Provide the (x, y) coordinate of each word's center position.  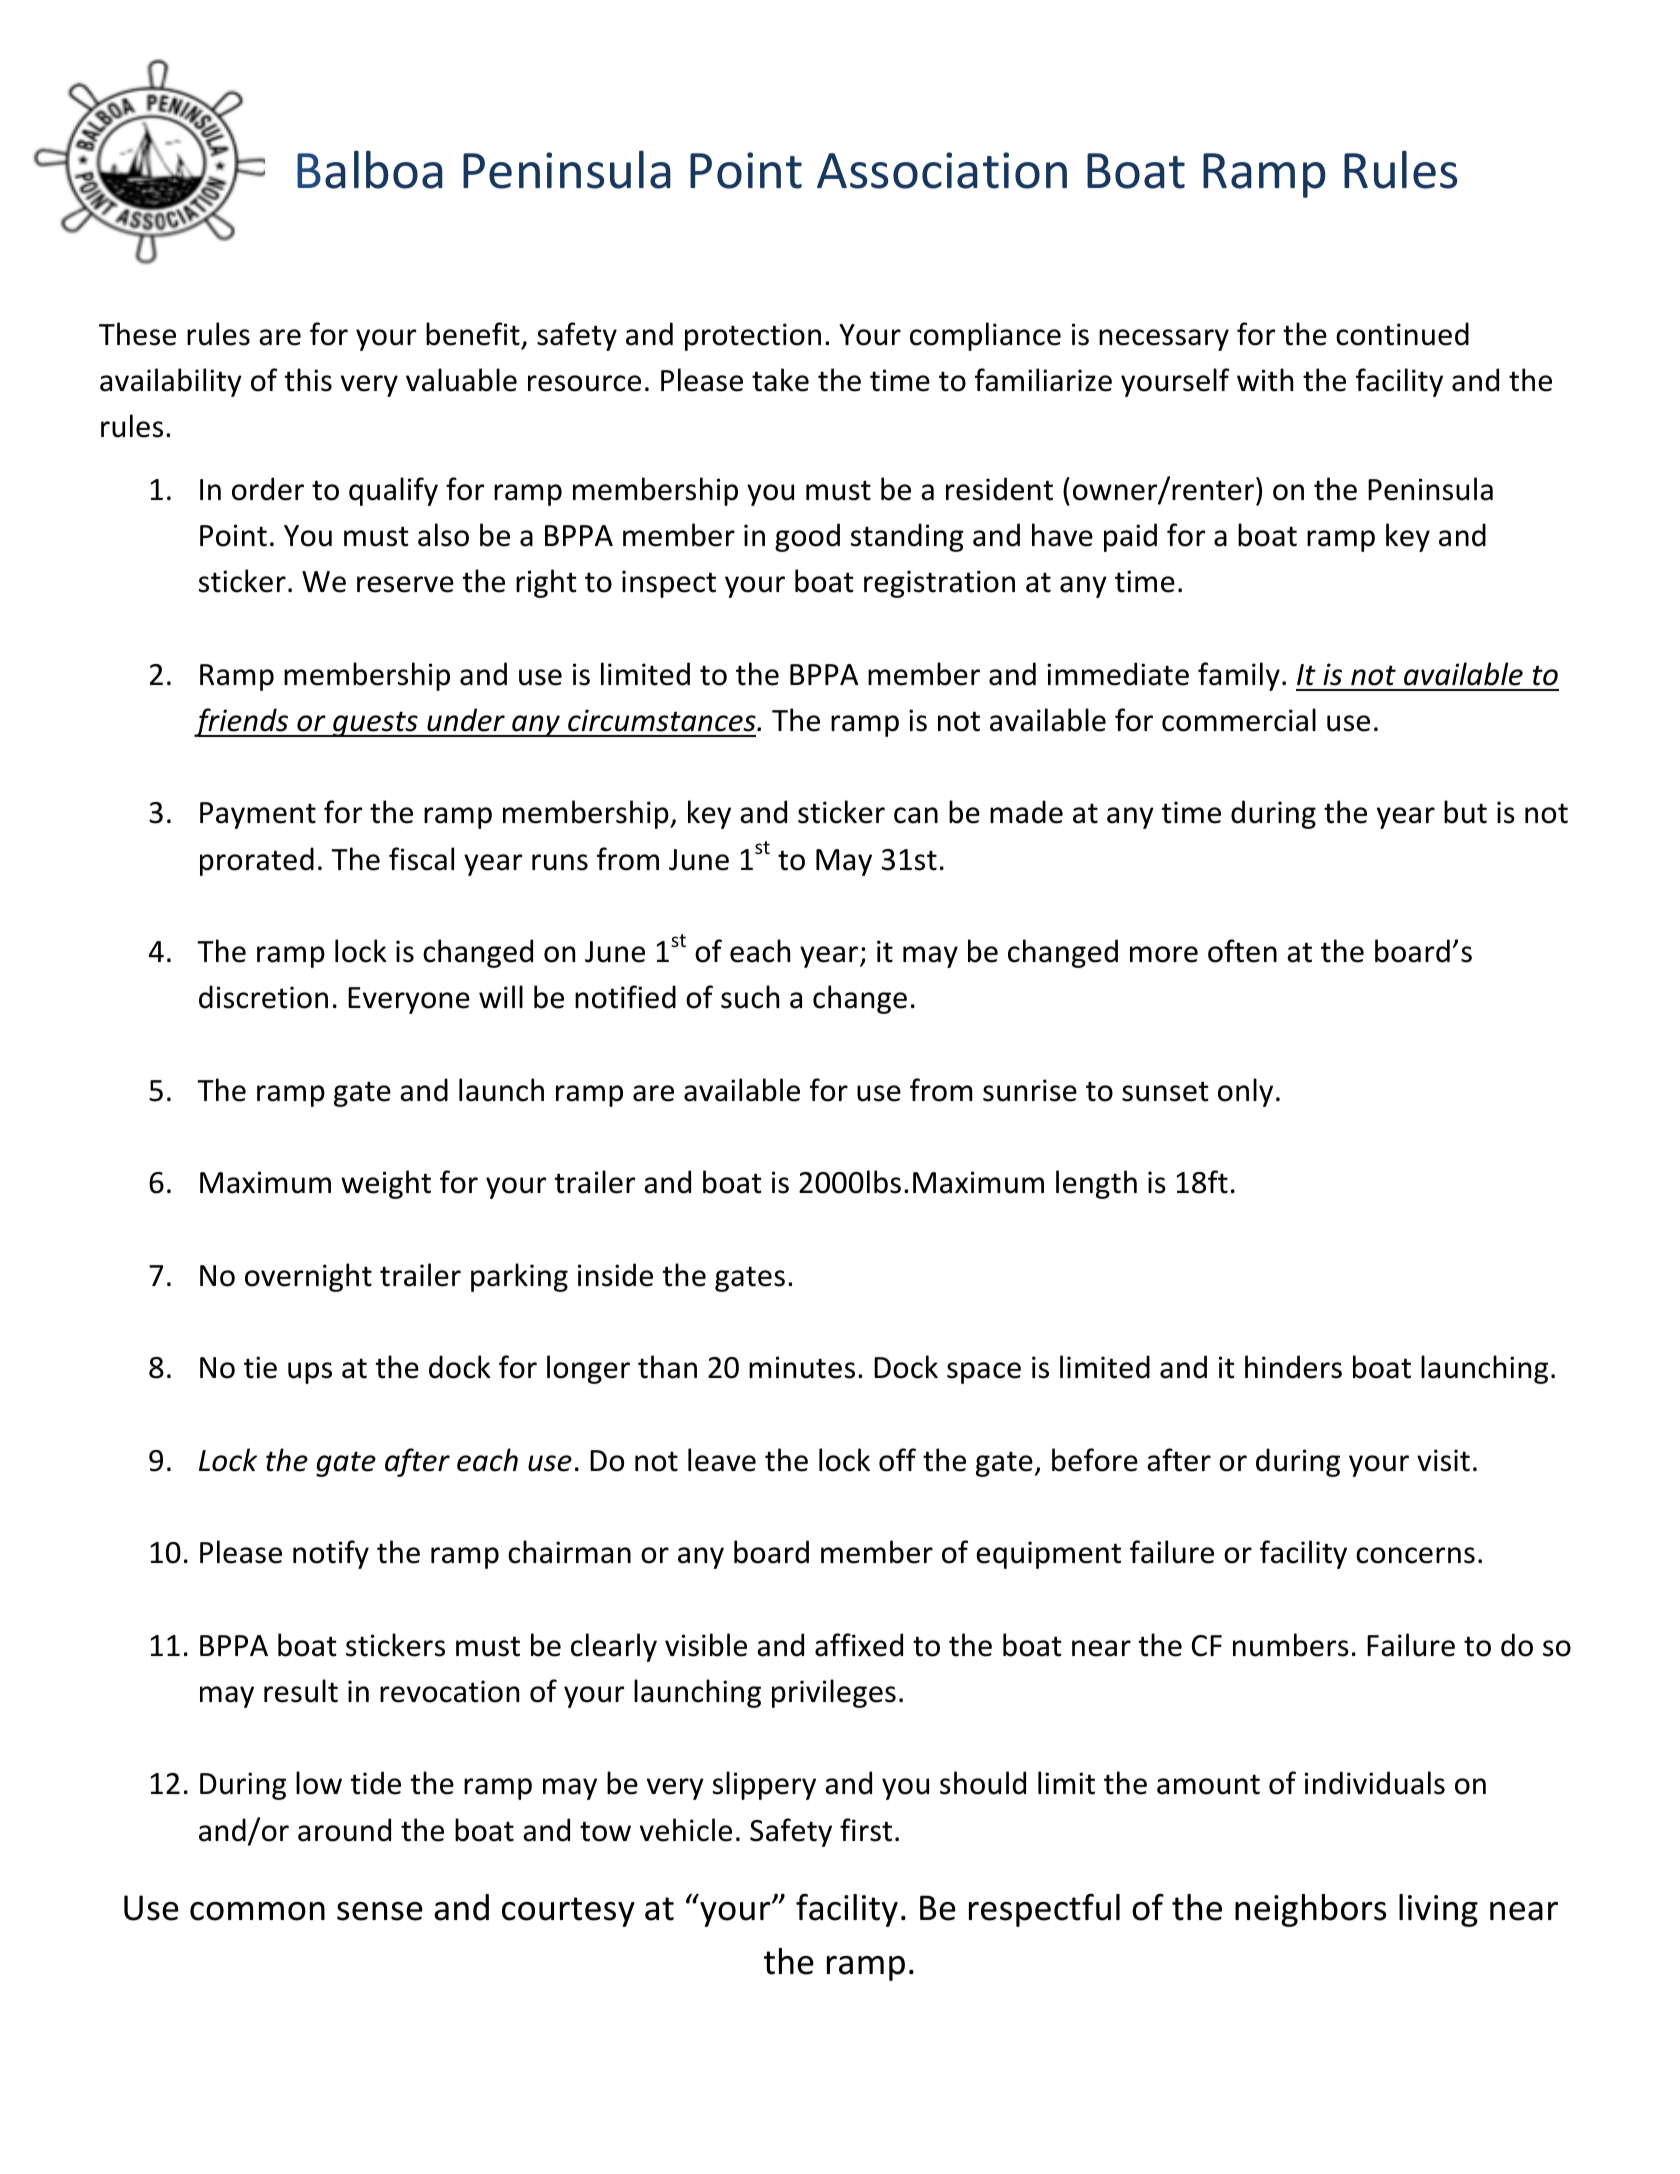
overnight (308, 1277)
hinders (1293, 1367)
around (344, 1830)
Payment (258, 815)
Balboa (370, 169)
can (916, 815)
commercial (1239, 720)
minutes (802, 1367)
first (866, 1830)
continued (1402, 334)
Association (942, 170)
